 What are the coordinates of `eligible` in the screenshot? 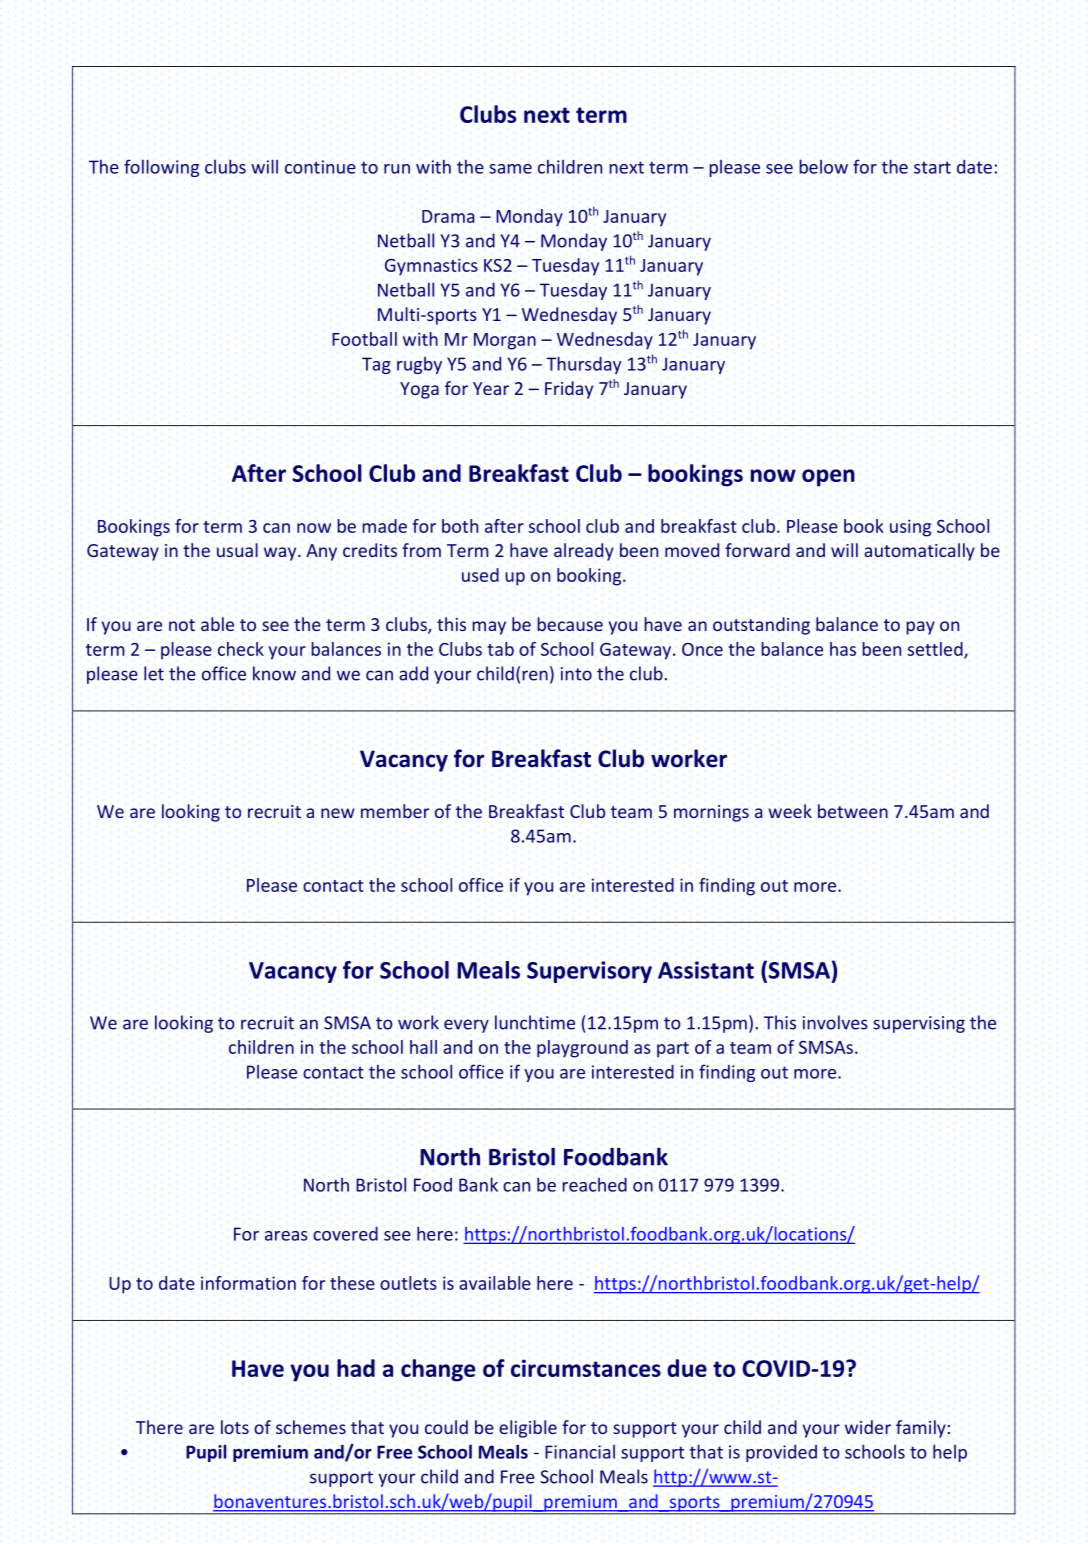 It's located at (528, 1429).
